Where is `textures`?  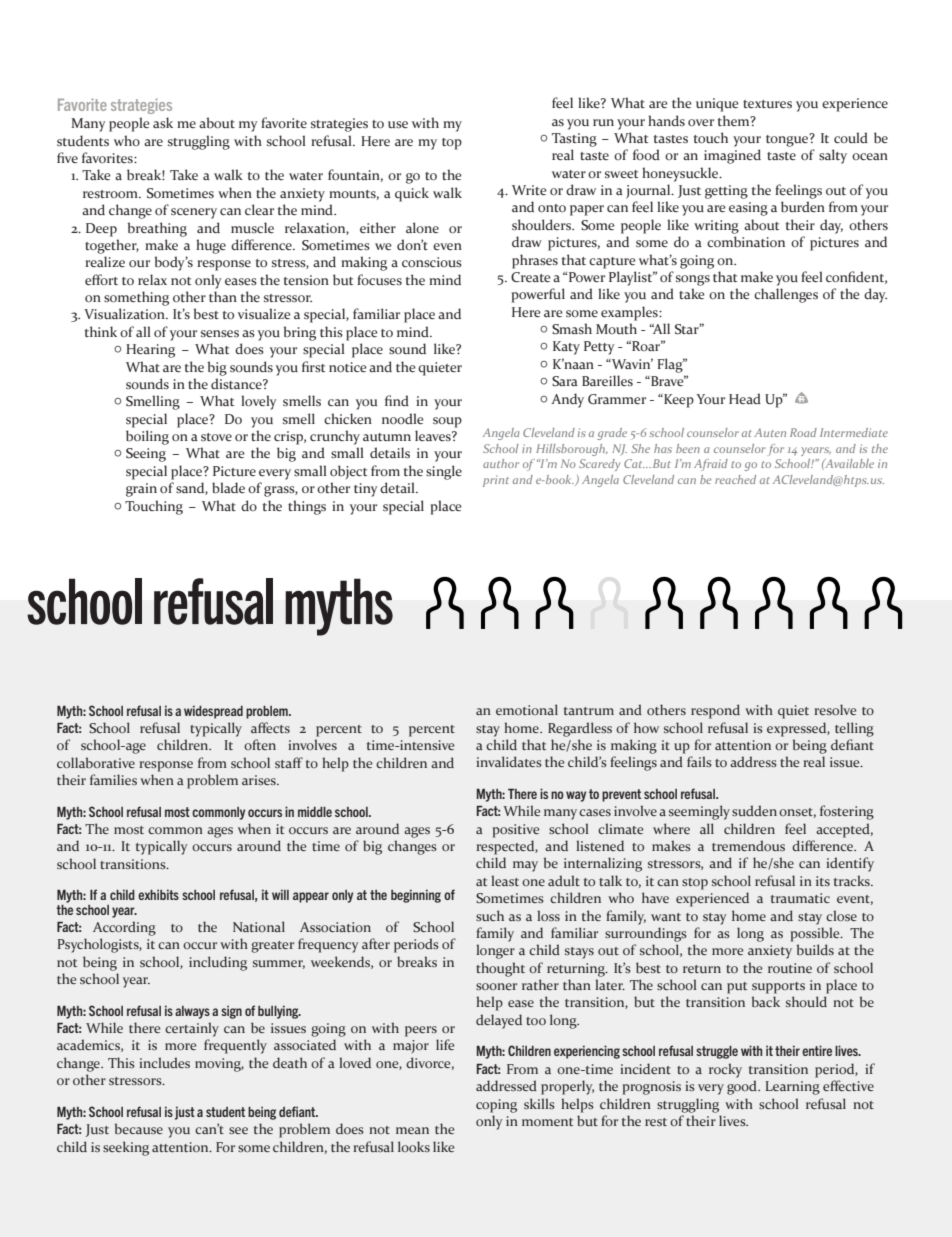
textures is located at coordinates (767, 104).
